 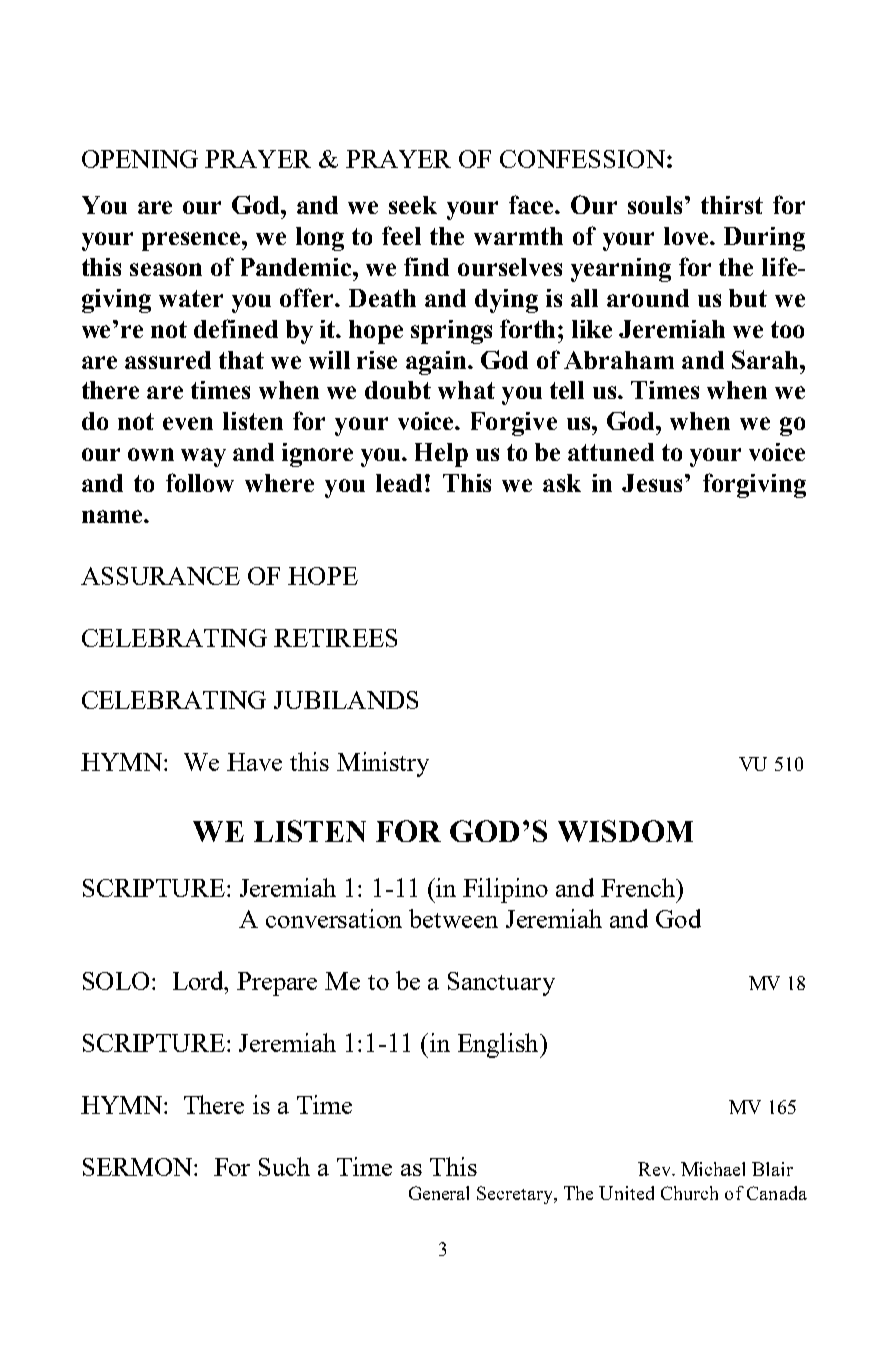 I want to click on seek, so click(x=413, y=205).
